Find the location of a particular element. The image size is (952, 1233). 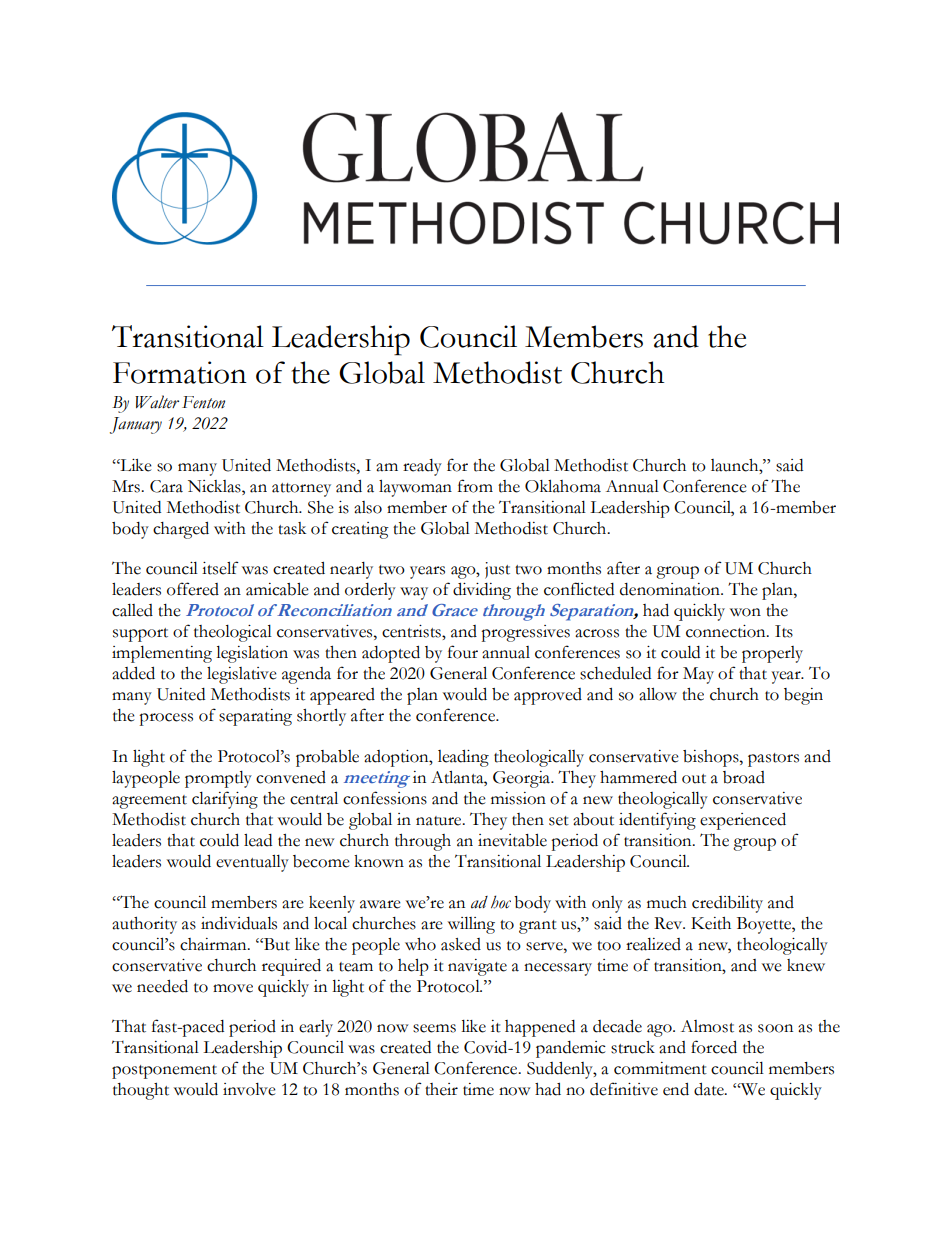

offered is located at coordinates (193, 589).
